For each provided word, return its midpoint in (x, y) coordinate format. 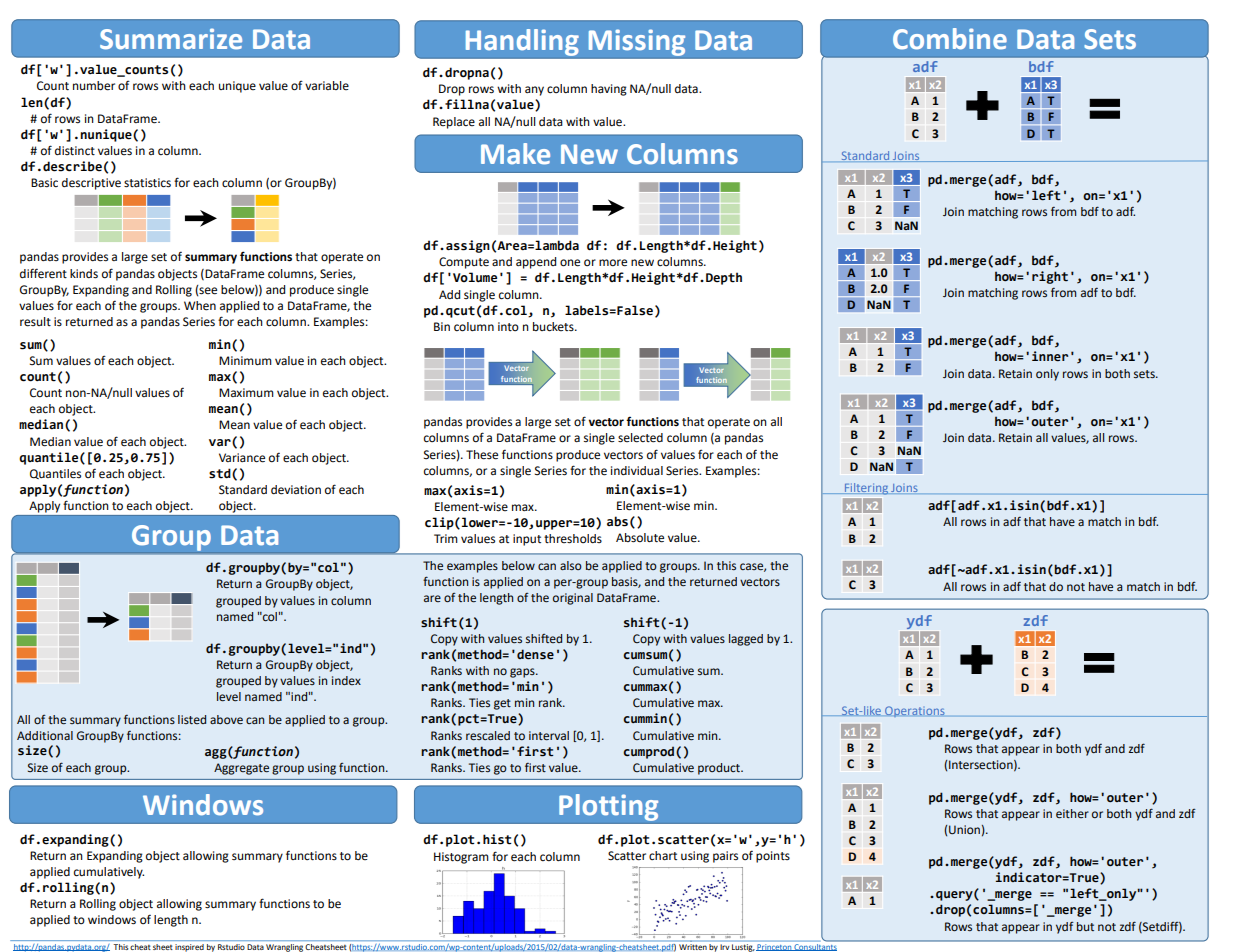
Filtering (866, 489)
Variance (242, 458)
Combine (950, 39)
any (534, 91)
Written (693, 945)
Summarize (171, 39)
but (1085, 926)
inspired (189, 947)
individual (637, 470)
